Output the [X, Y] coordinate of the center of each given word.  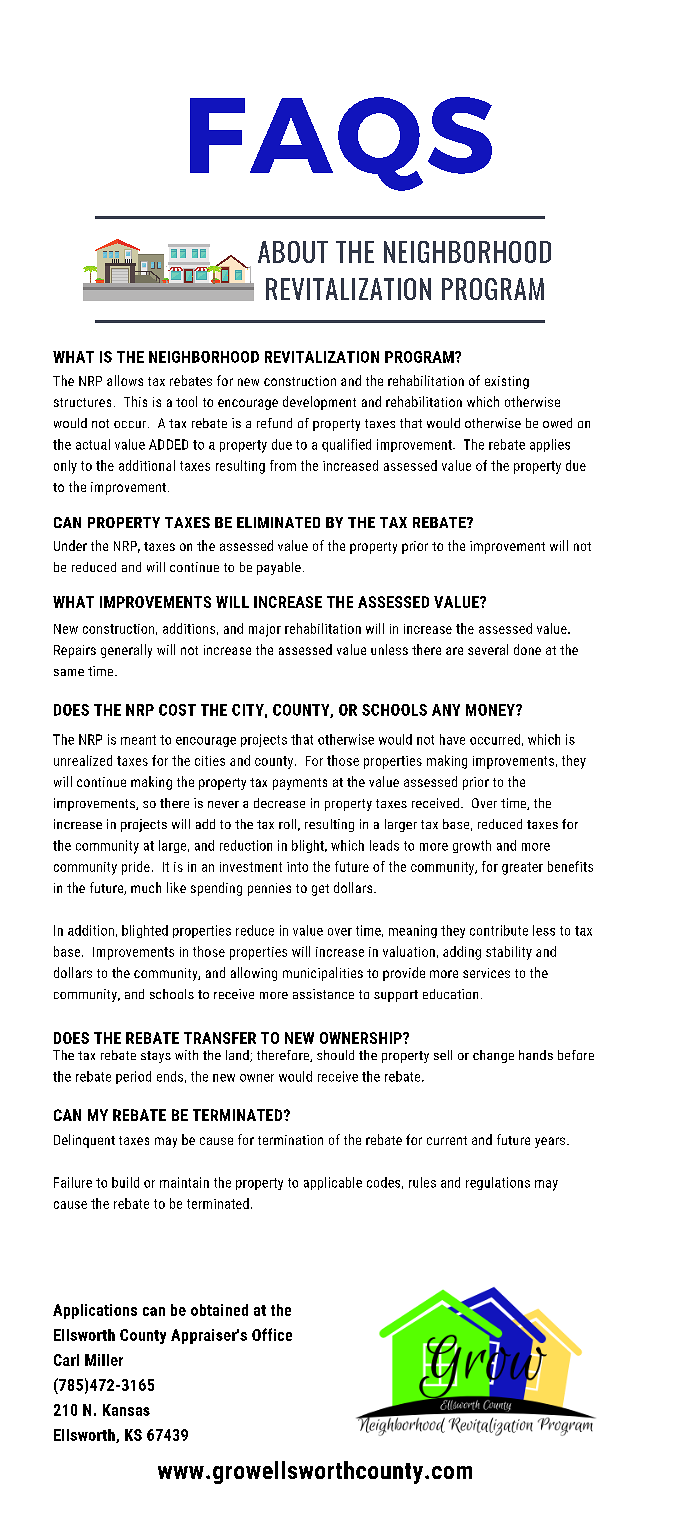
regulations [498, 1183]
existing [507, 382]
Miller [104, 1360]
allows [125, 380]
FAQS [341, 144]
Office [272, 1334]
